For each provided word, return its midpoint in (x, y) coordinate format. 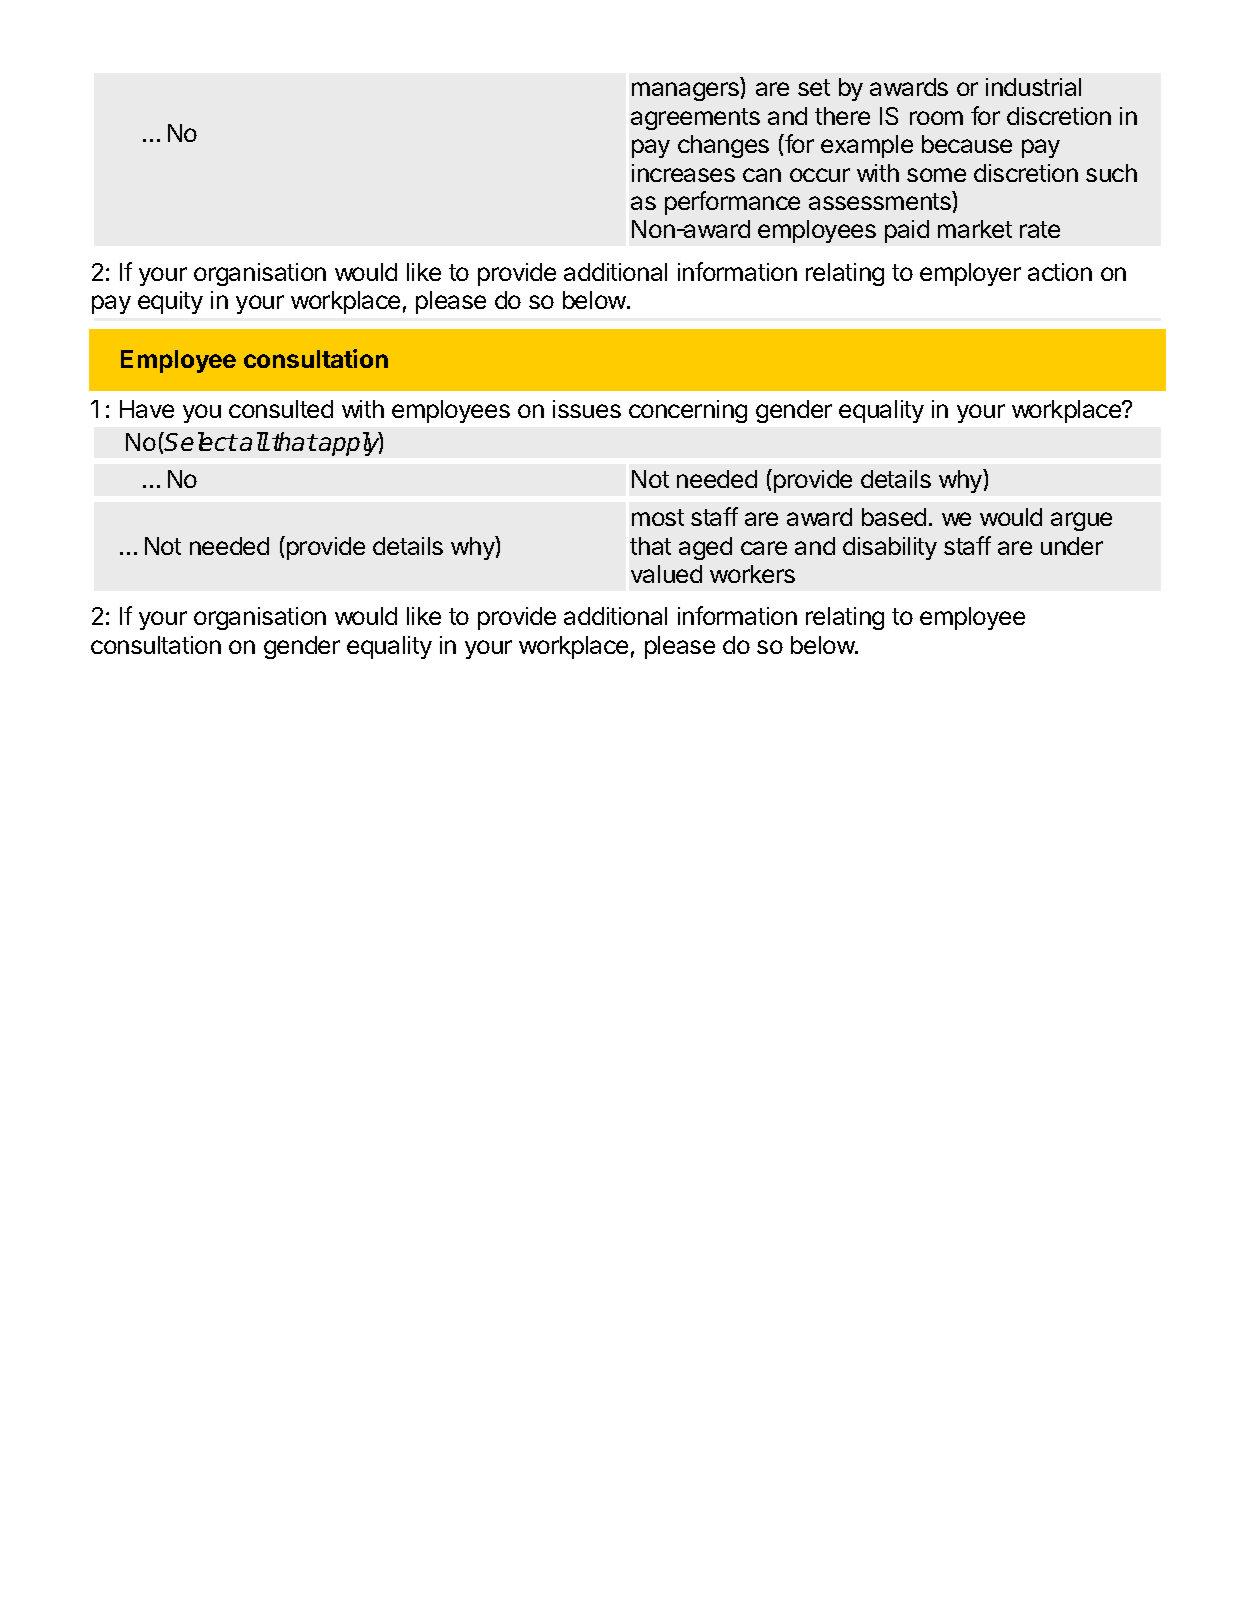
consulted (281, 409)
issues (587, 409)
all (254, 441)
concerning (688, 411)
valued (666, 574)
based (894, 517)
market (975, 229)
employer (970, 274)
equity (170, 302)
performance (732, 203)
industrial (1033, 87)
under (1072, 546)
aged (705, 548)
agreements (695, 119)
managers (687, 91)
